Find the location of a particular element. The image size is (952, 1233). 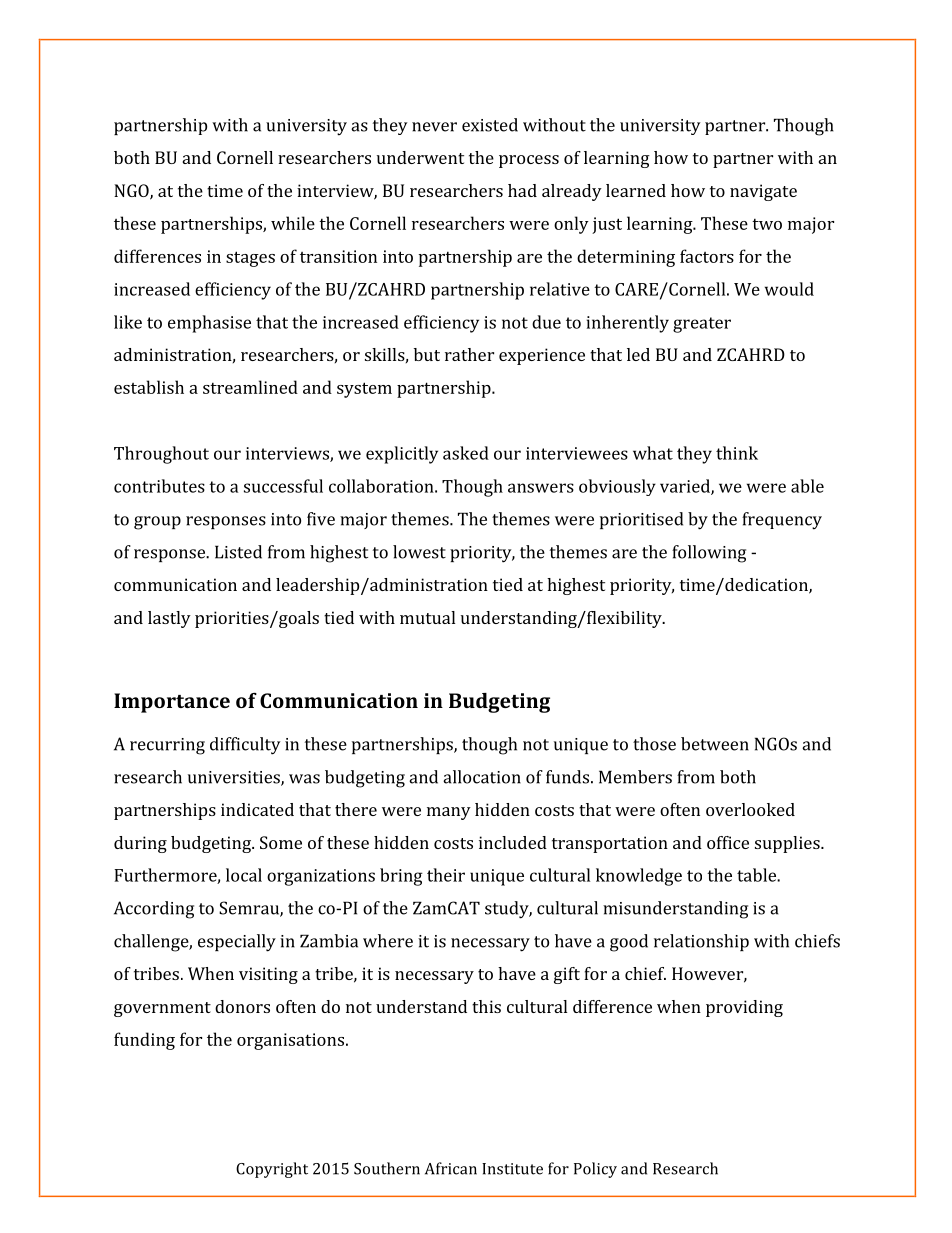

rather is located at coordinates (469, 354).
